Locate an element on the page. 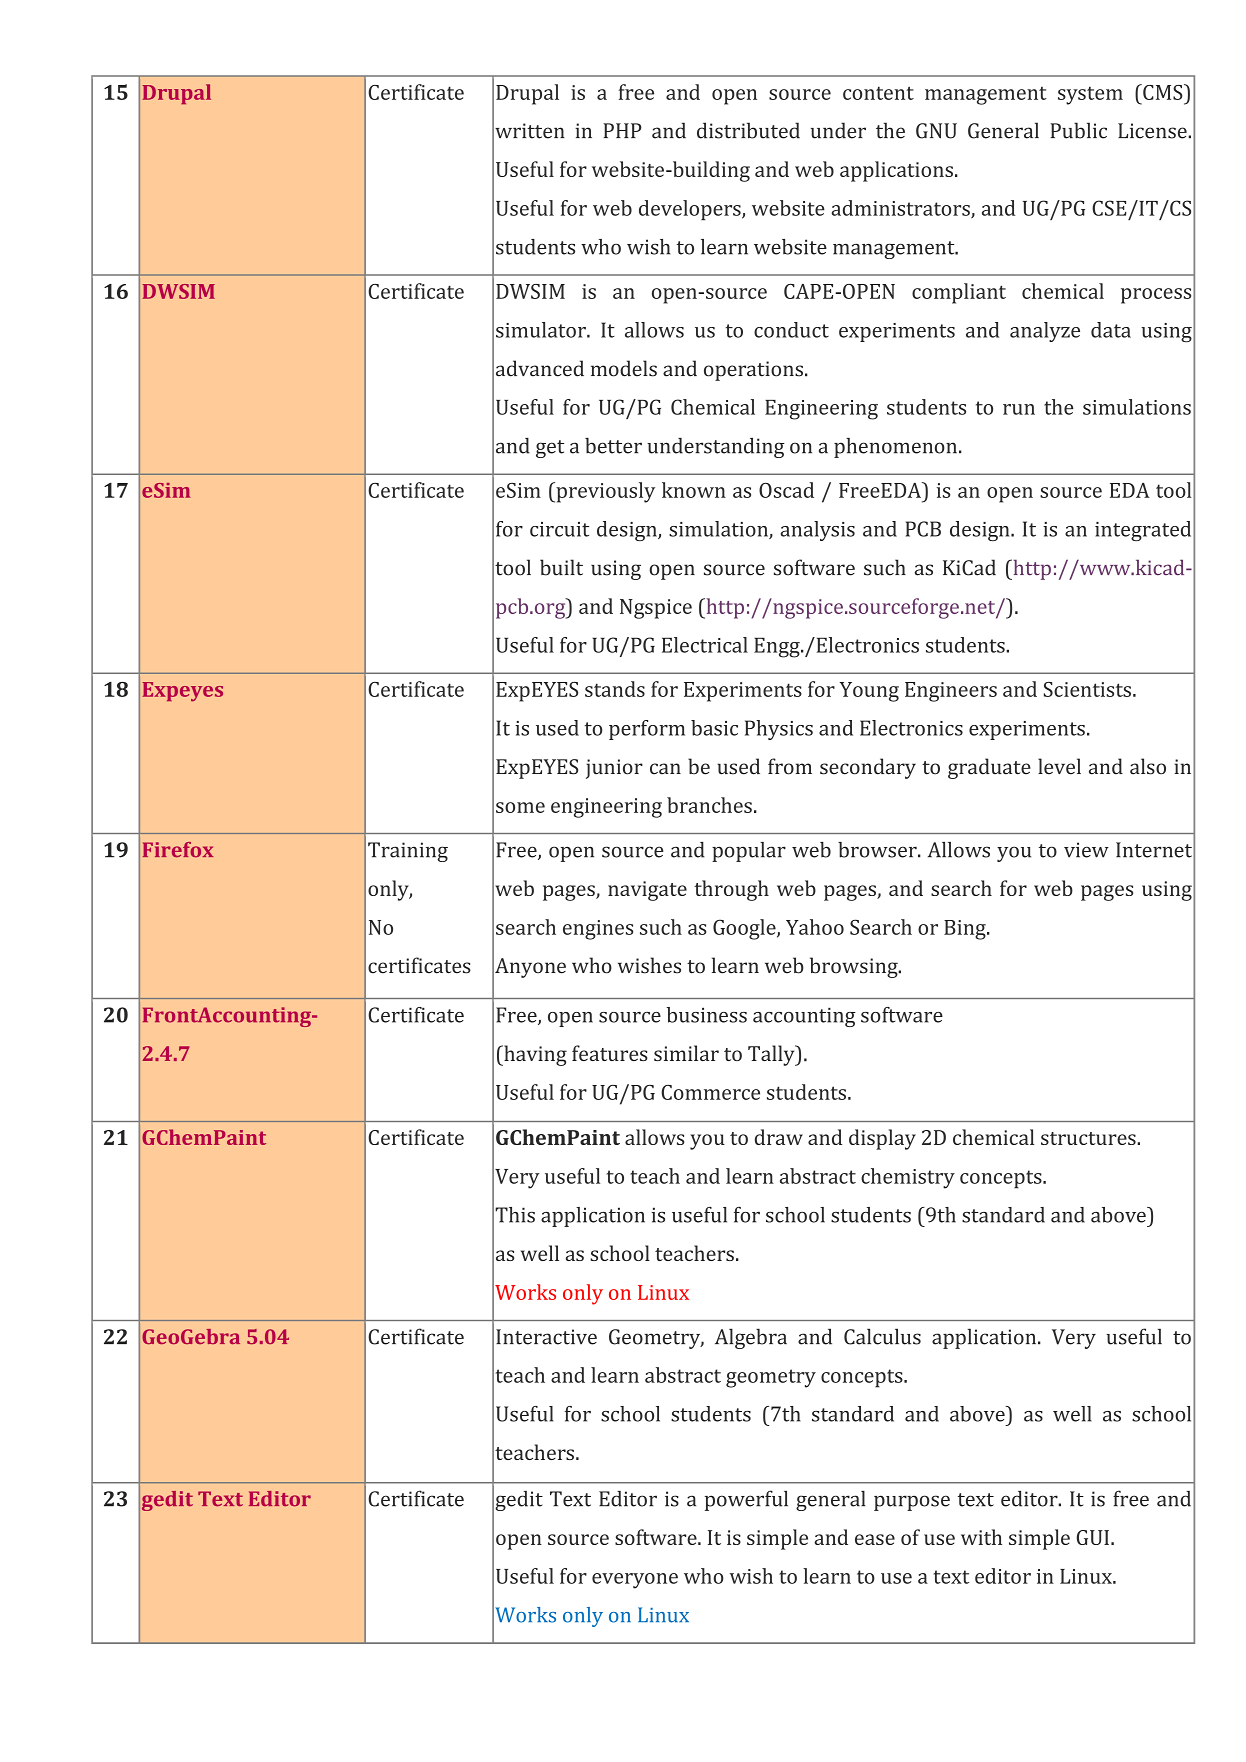 Image resolution: width=1246 pixels, height=1762 pixels. Public is located at coordinates (1078, 130).
